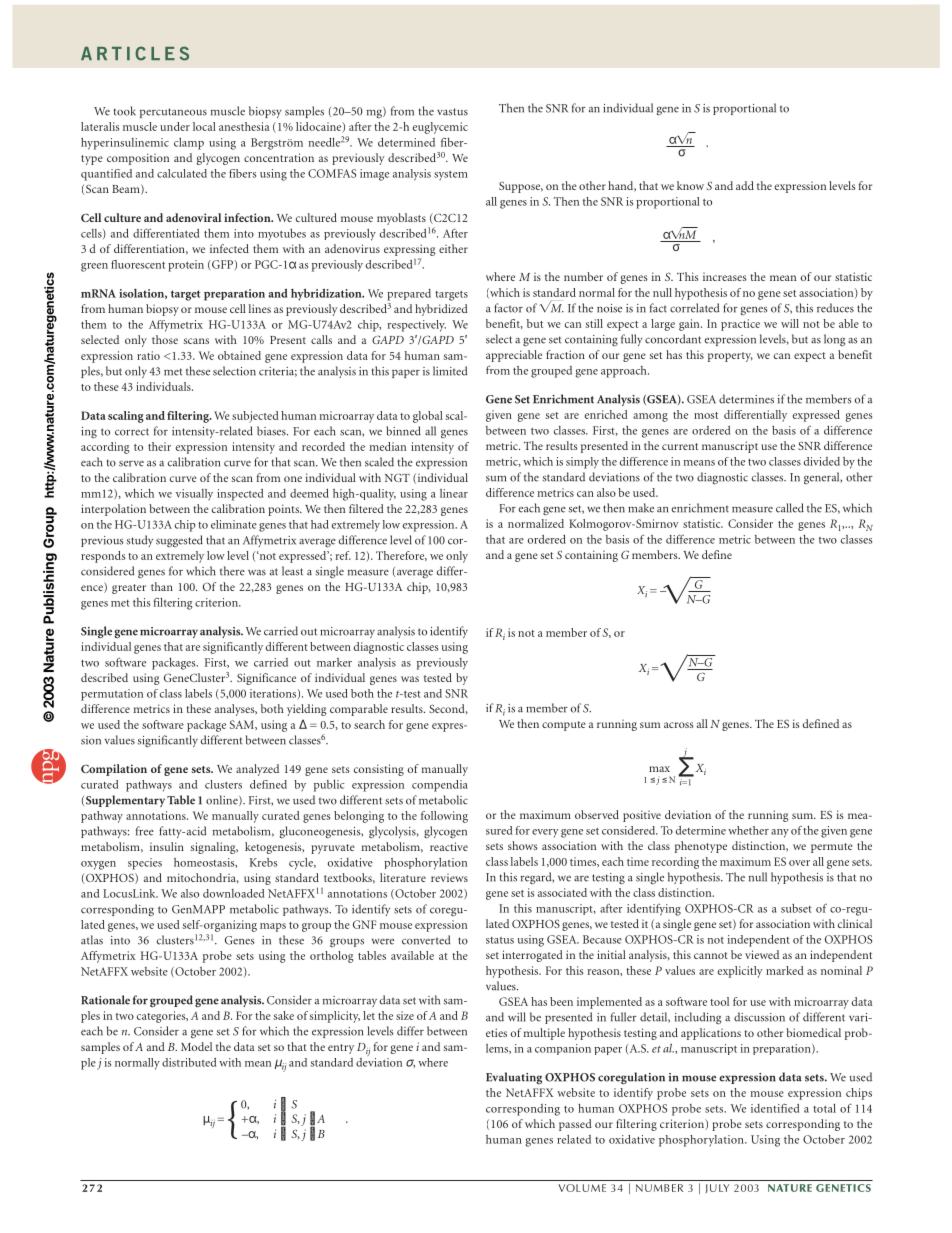  Describe the element at coordinates (159, 446) in the screenshot. I see `their` at that location.
